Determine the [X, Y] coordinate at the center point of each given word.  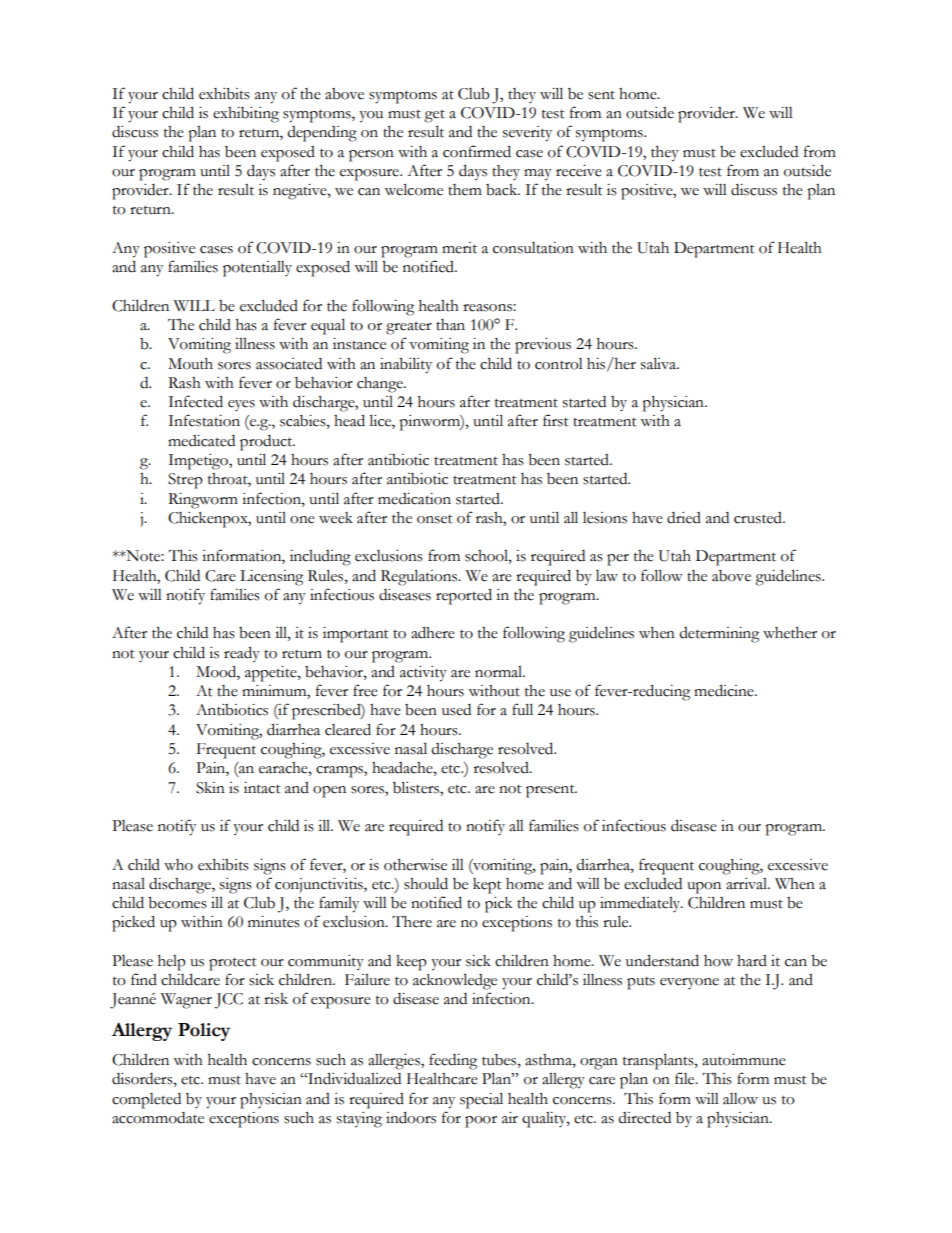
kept [487, 886]
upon [704, 888]
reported [464, 596]
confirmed [477, 151]
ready [242, 654]
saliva [660, 363]
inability [406, 365]
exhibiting [246, 115]
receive [579, 171]
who [178, 865]
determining [719, 635]
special [481, 1100]
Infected [195, 401]
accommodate [158, 1118]
